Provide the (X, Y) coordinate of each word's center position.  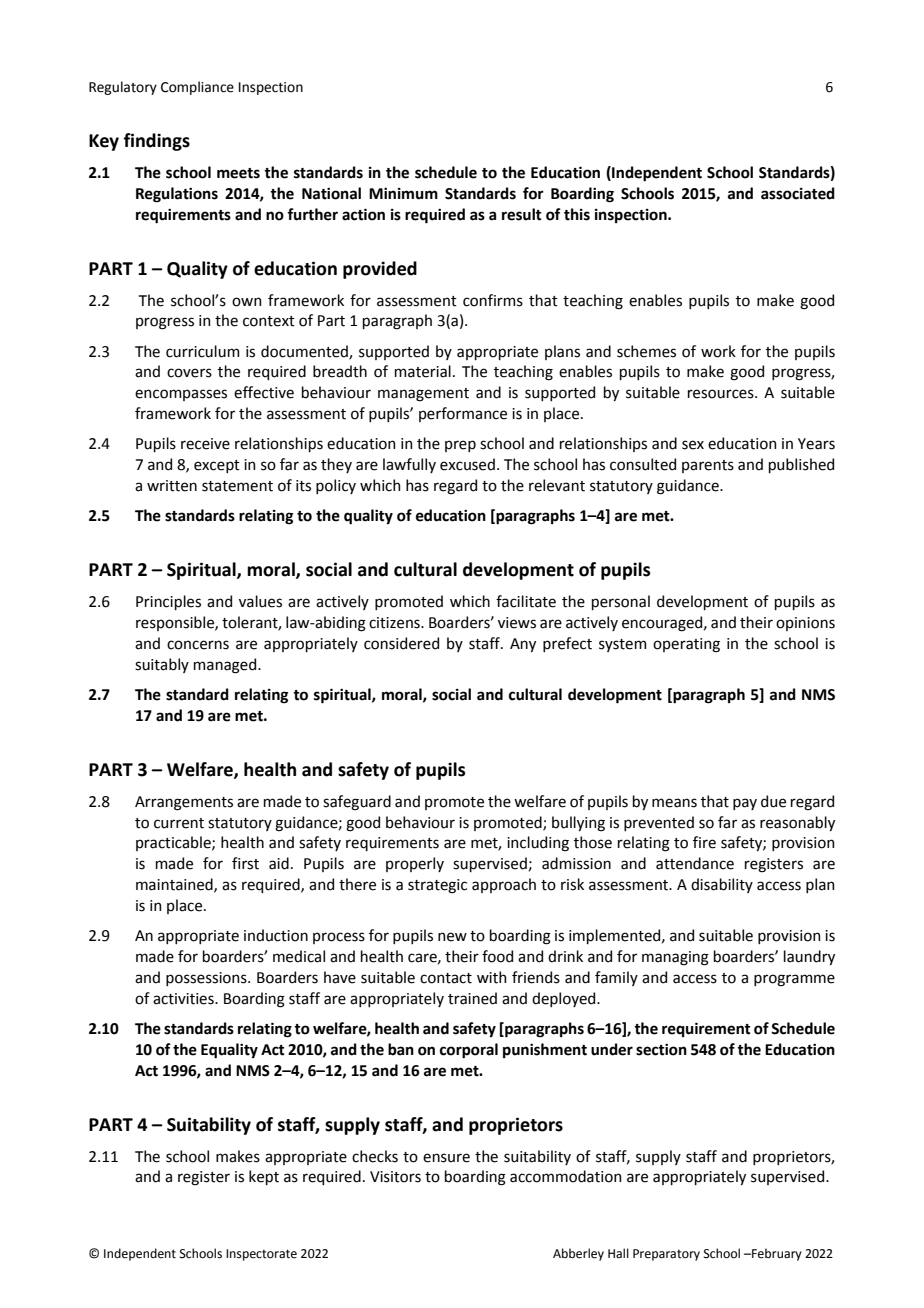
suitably (162, 665)
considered (401, 643)
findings (156, 142)
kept (264, 1177)
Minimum (403, 194)
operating (686, 645)
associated (798, 193)
